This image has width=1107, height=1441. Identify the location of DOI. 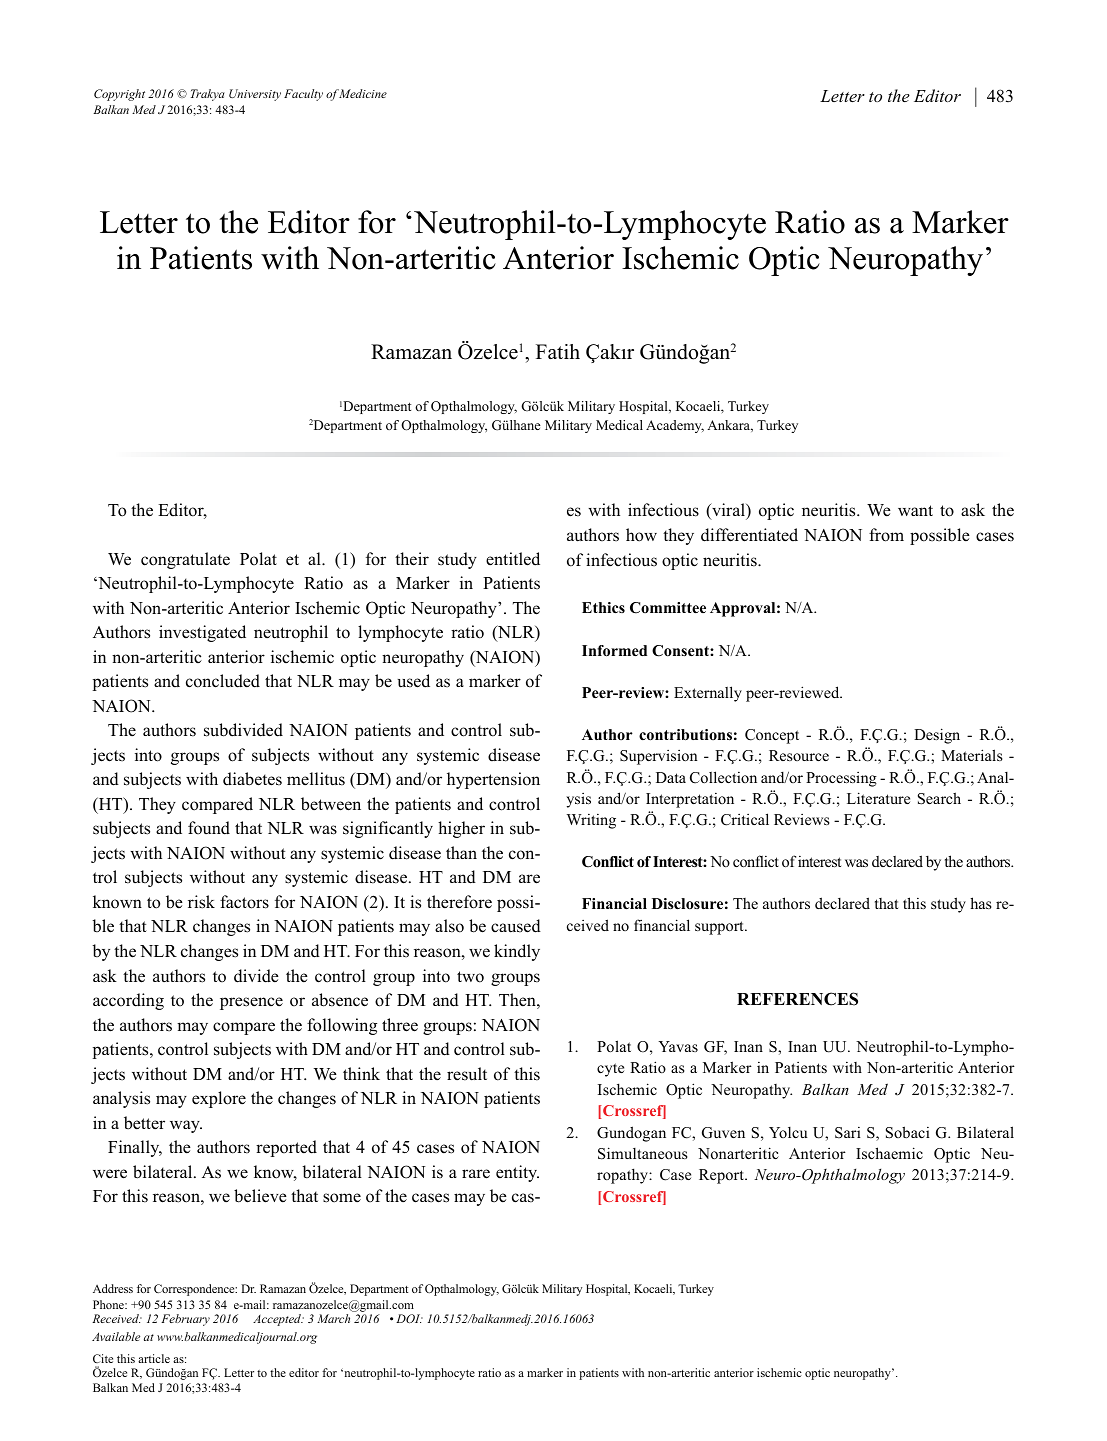
(409, 1318).
